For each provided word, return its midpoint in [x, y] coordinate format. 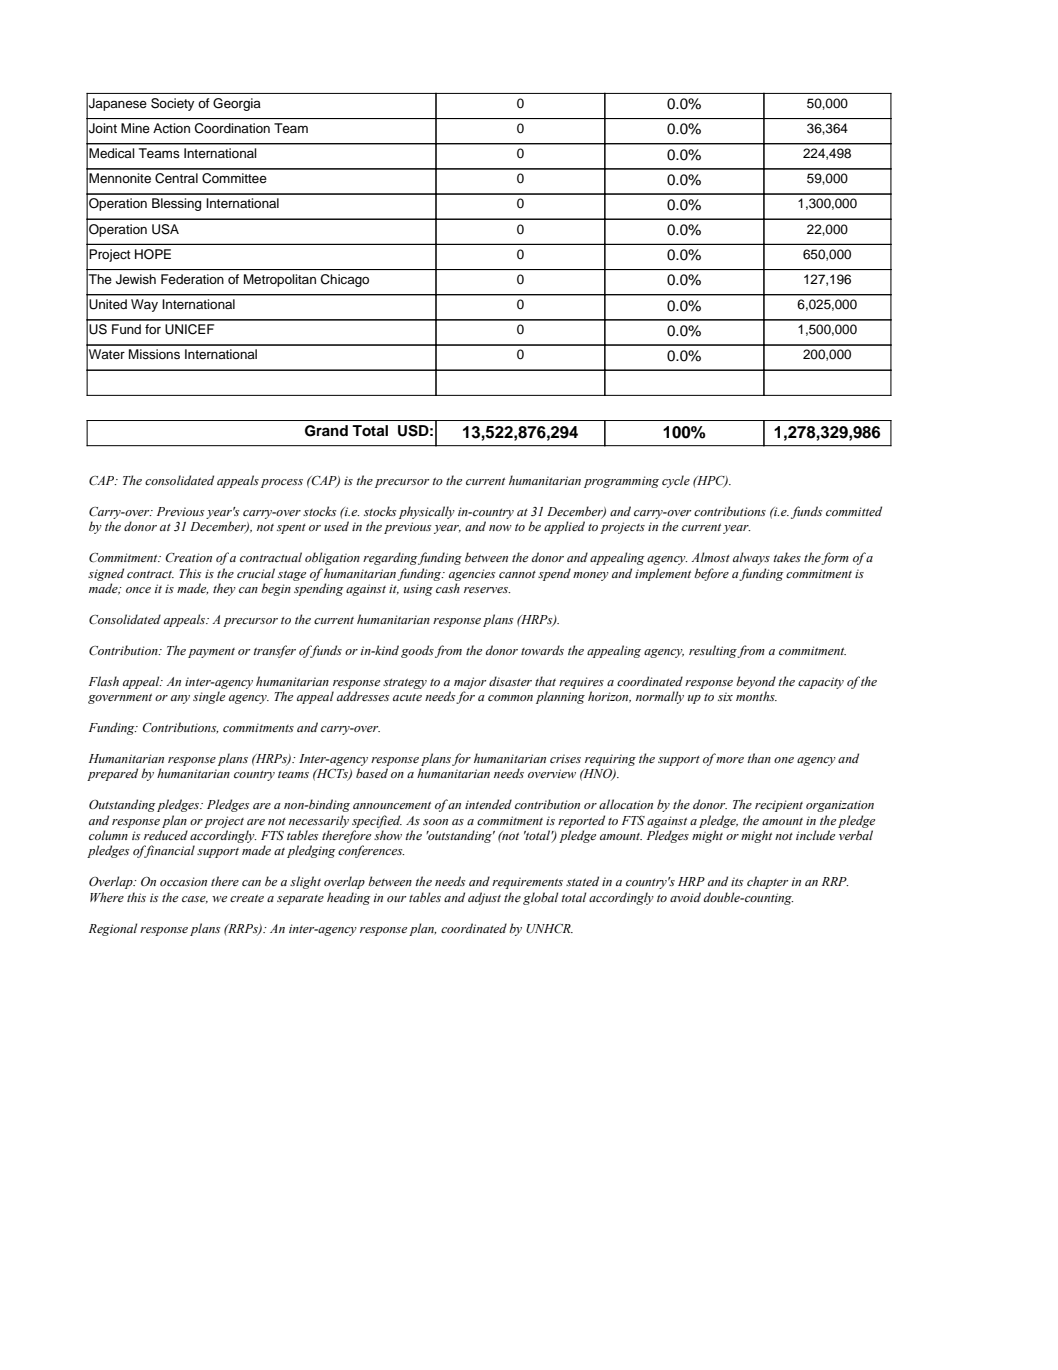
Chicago [345, 280]
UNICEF [189, 329]
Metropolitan [280, 280]
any [180, 699]
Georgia [237, 104]
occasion [183, 881]
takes [787, 557]
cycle [676, 481]
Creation [188, 557]
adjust [484, 898]
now [500, 528]
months [756, 696]
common [510, 698]
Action [171, 128]
